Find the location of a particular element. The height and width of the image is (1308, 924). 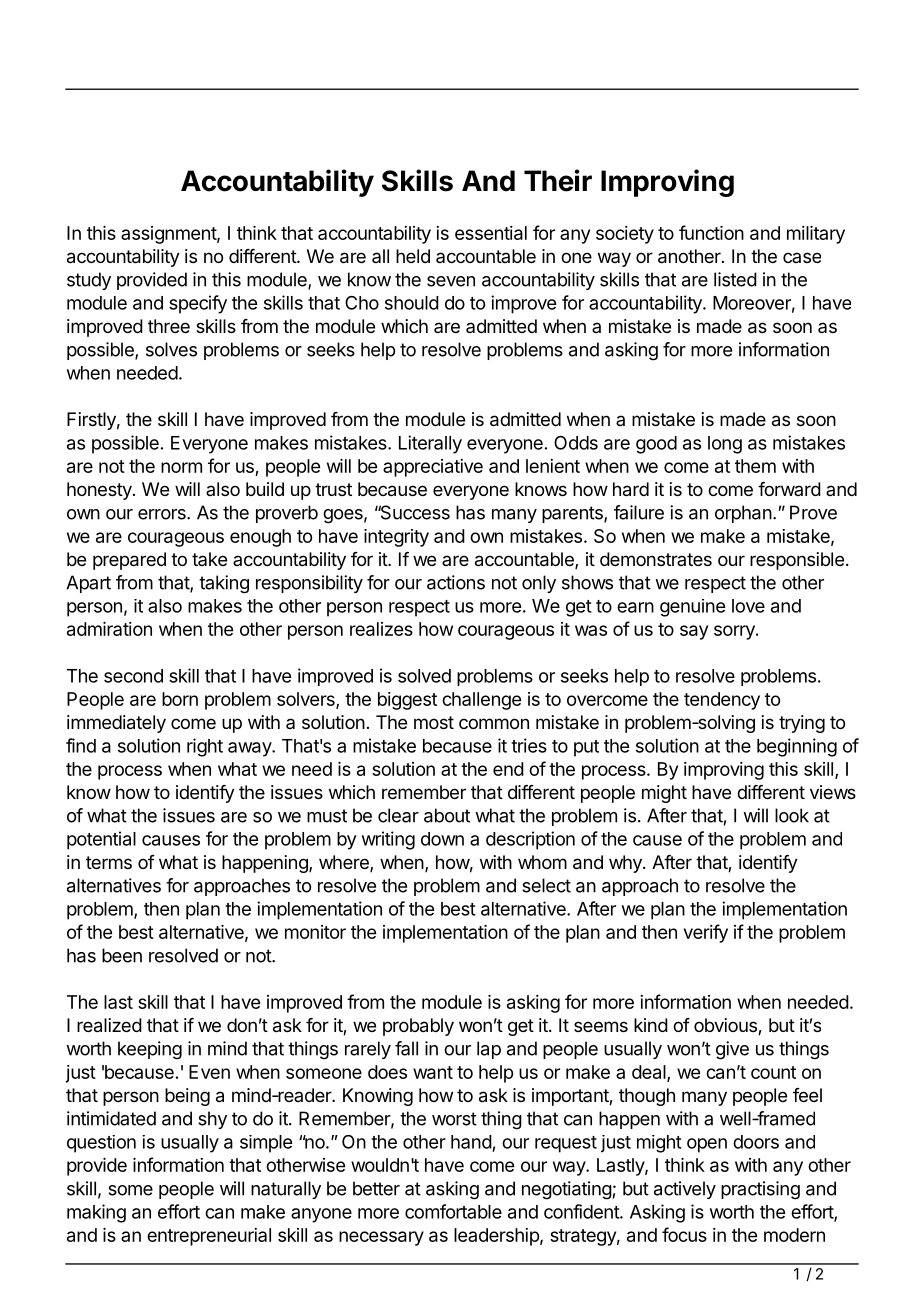

entrepreneurial is located at coordinates (209, 1237).
